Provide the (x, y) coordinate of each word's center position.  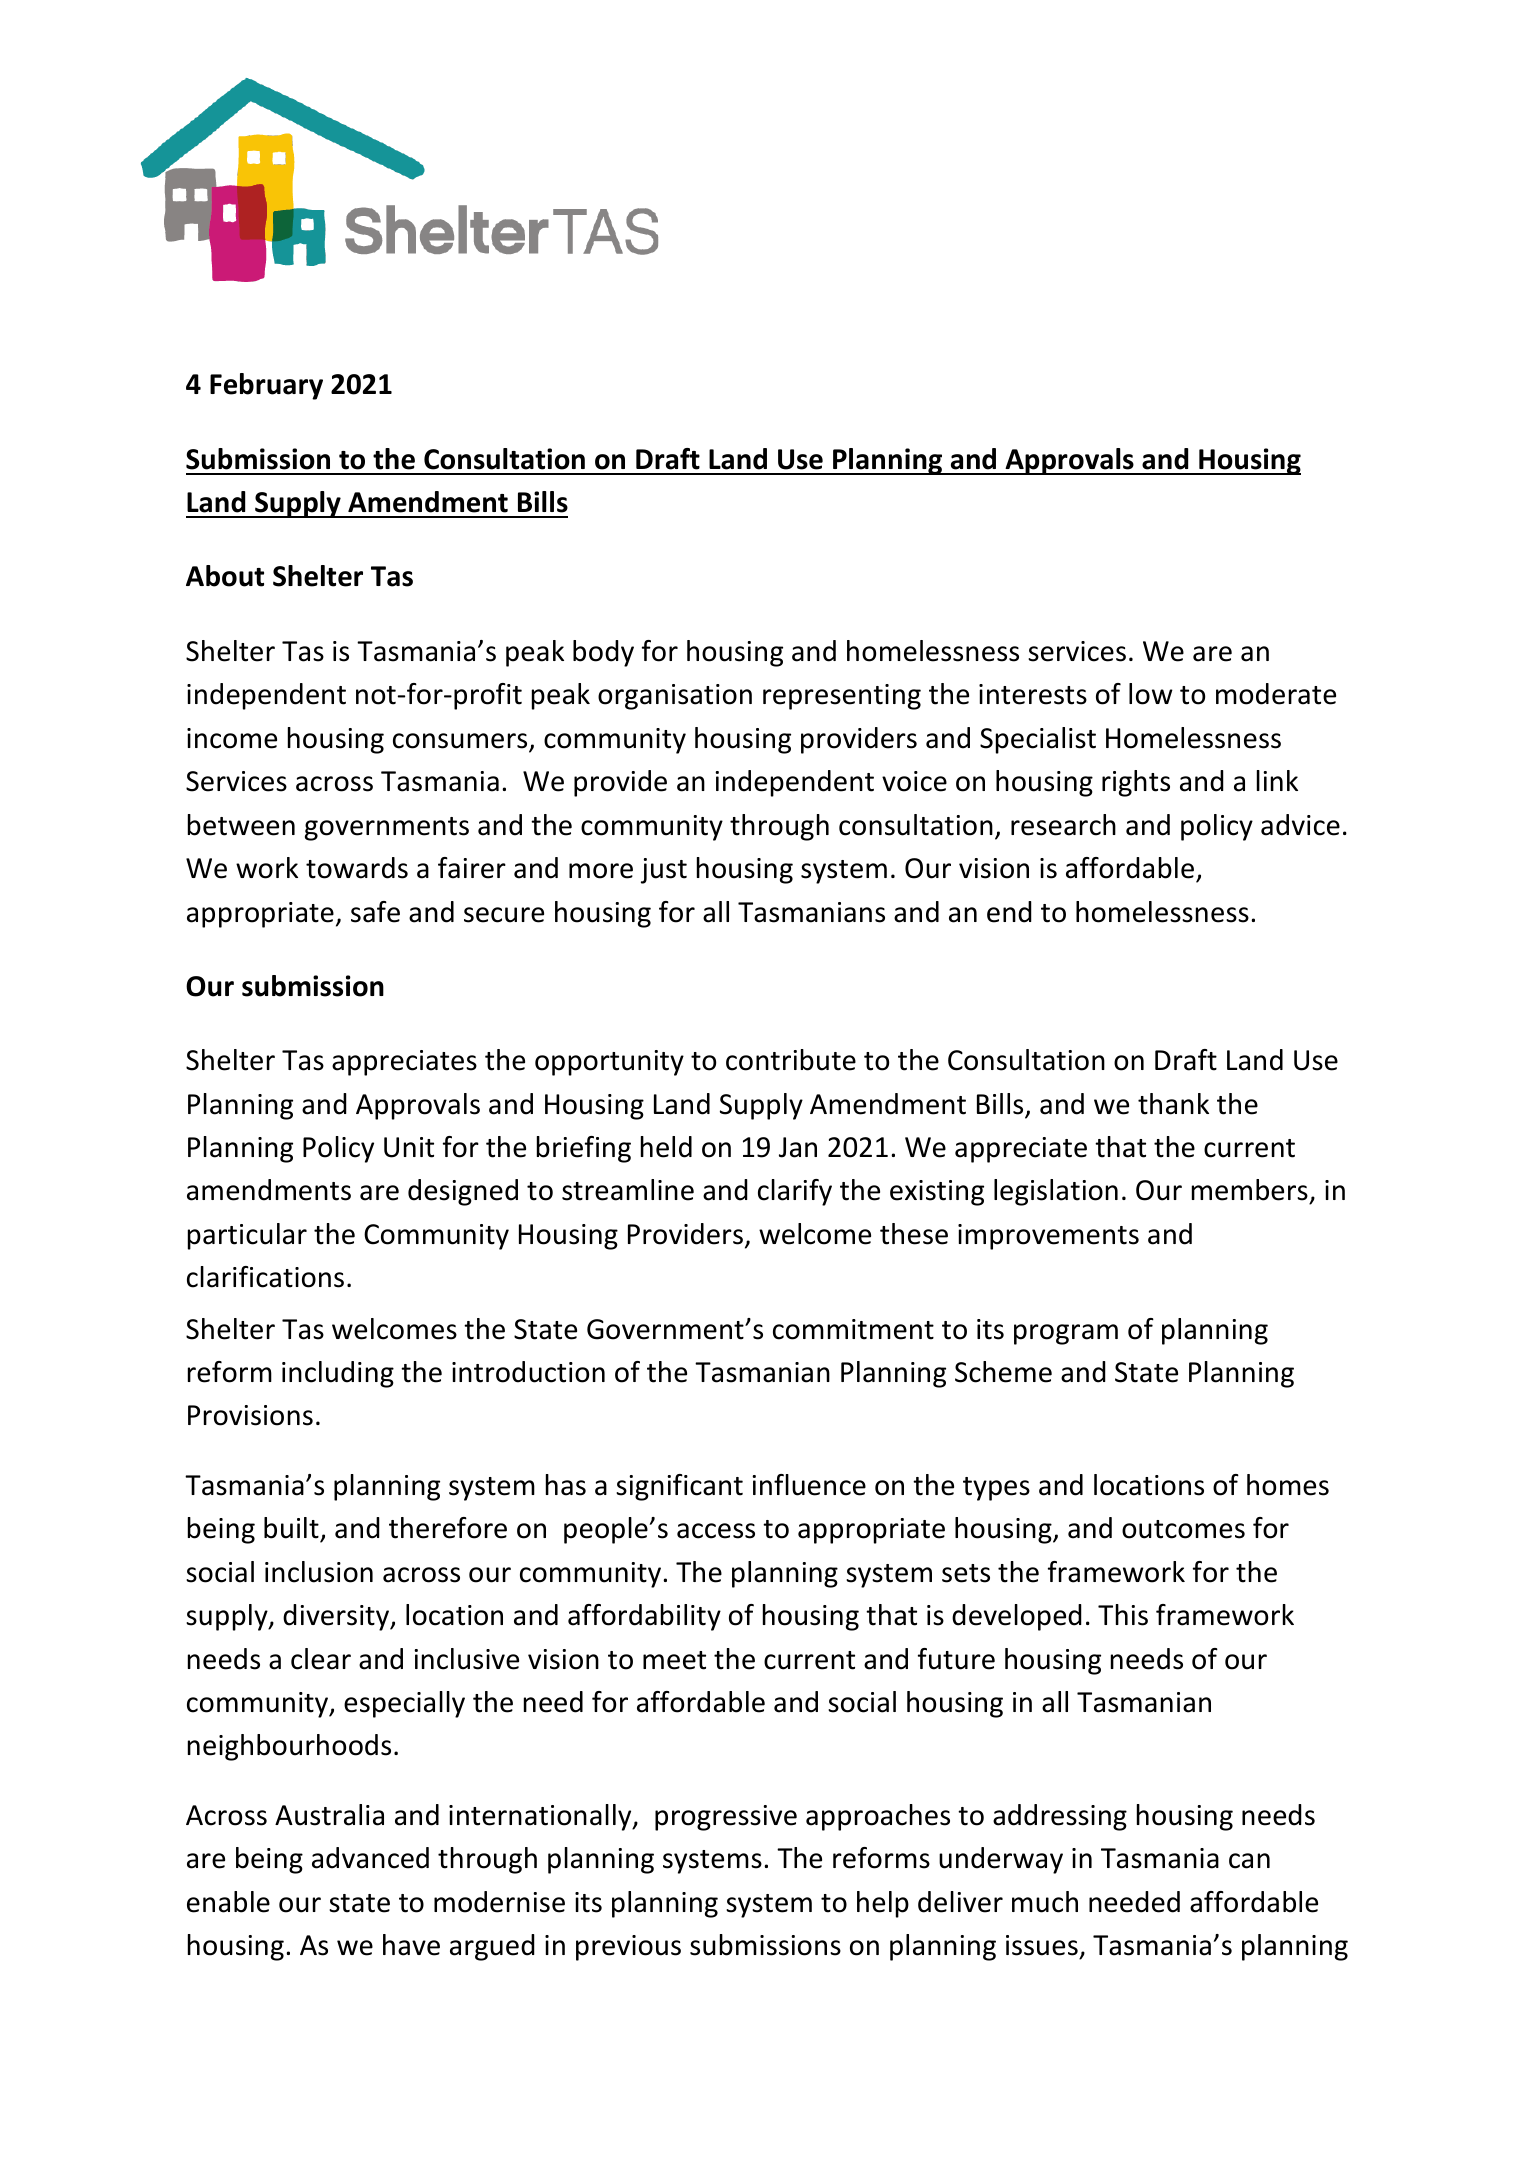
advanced (370, 1858)
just (664, 871)
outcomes (1183, 1529)
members (1251, 1191)
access (716, 1531)
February (266, 386)
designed (463, 1192)
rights (1136, 783)
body (603, 653)
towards (357, 868)
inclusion (319, 1572)
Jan (798, 1147)
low (1151, 694)
